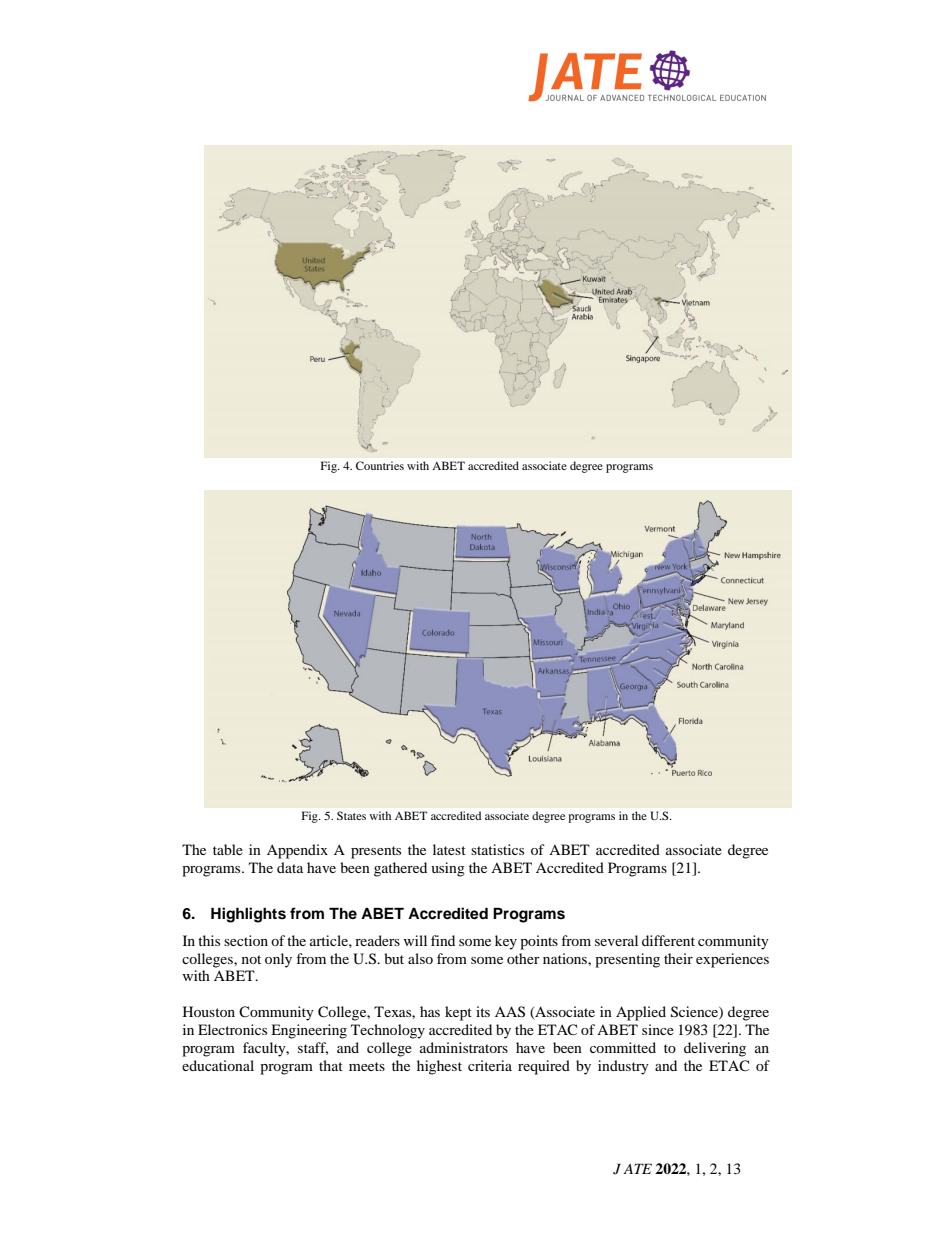 The width and height of the page is (952, 1233). What do you see at coordinates (297, 851) in the page?
I see `Appendix` at bounding box center [297, 851].
